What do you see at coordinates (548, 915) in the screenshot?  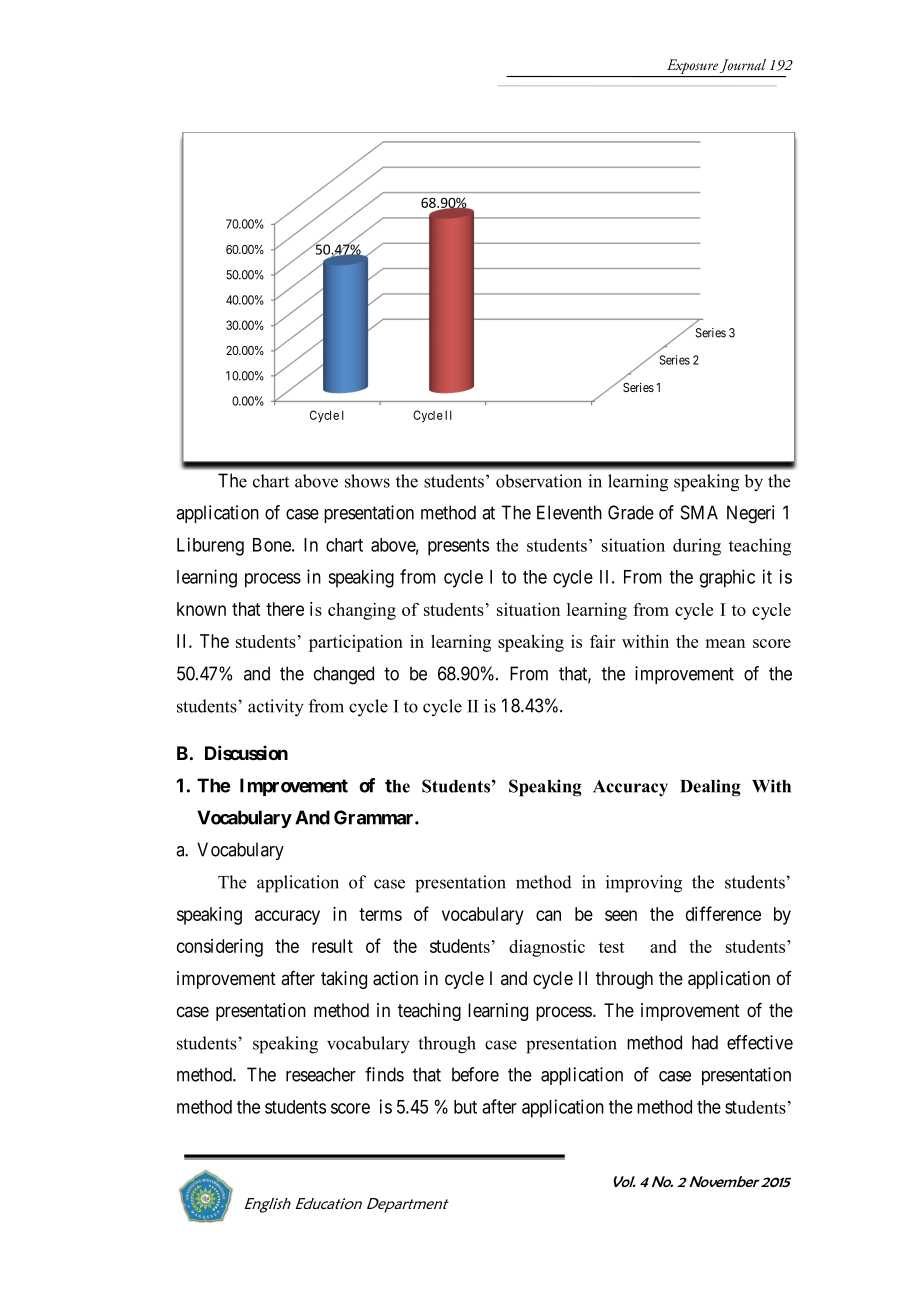 I see `can` at bounding box center [548, 915].
